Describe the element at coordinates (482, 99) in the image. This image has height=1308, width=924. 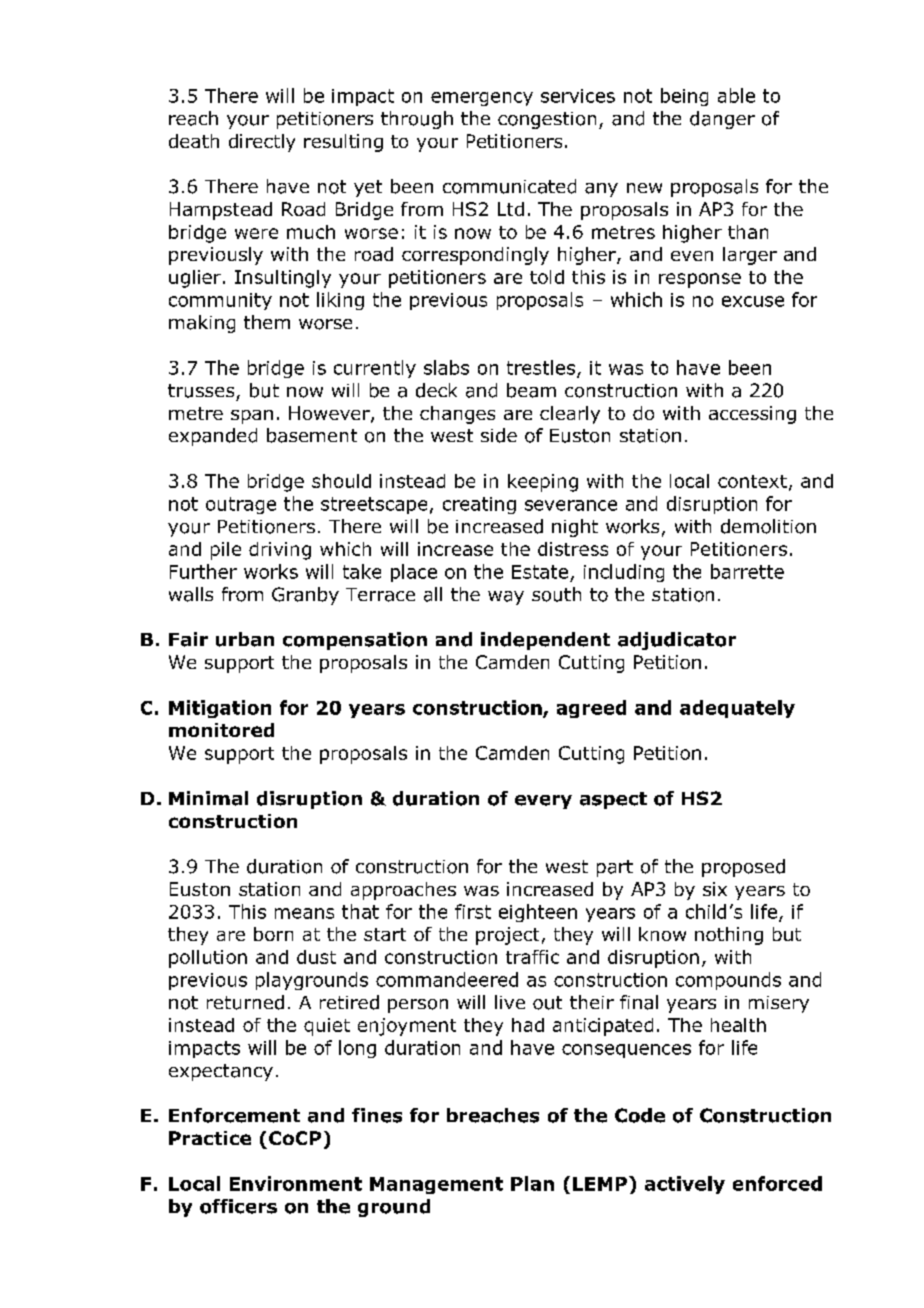
I see `emergency` at that location.
